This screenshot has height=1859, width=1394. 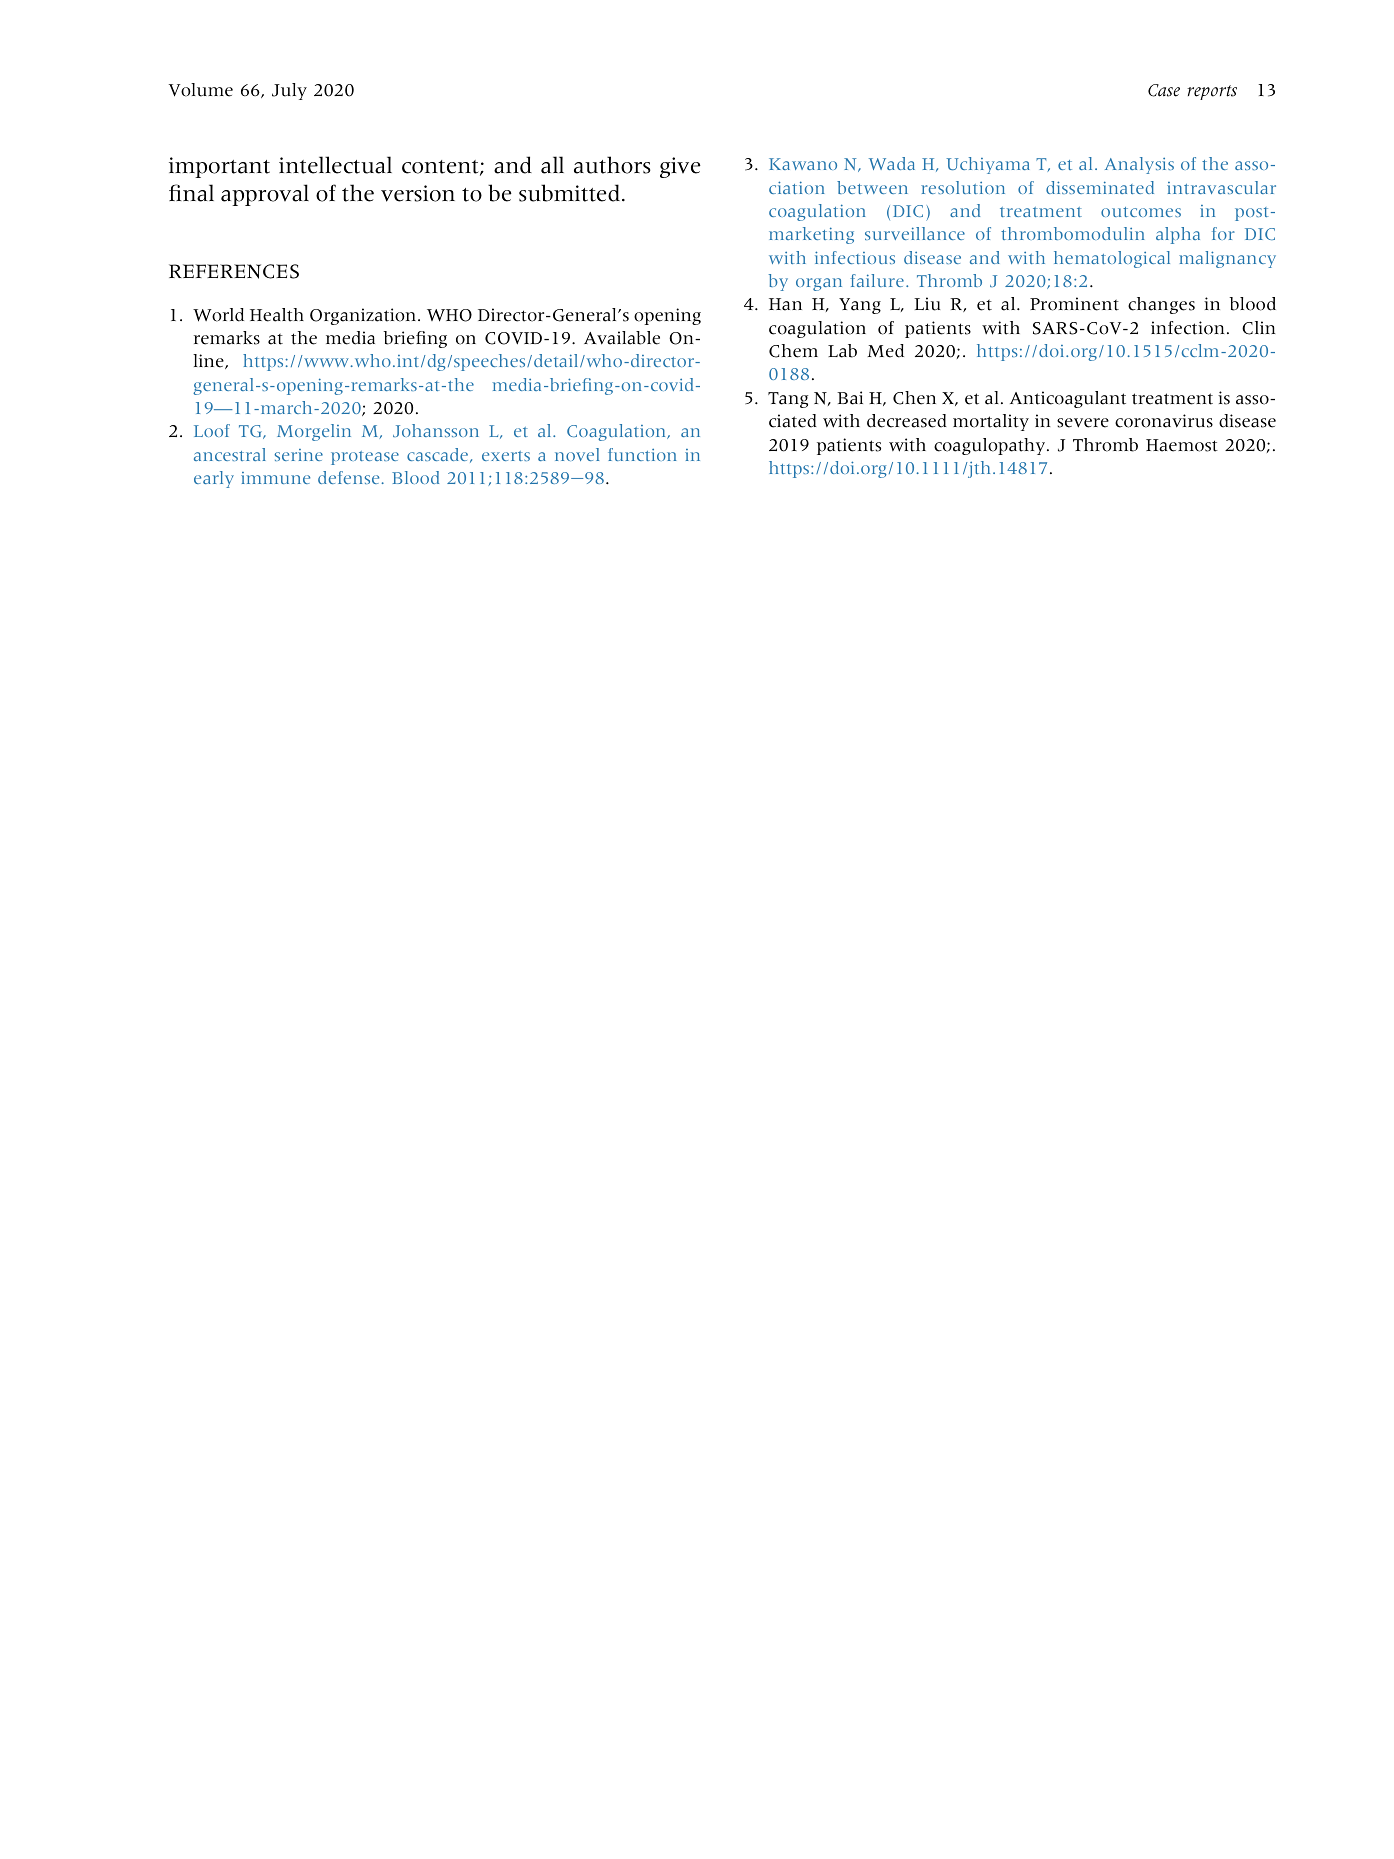 What do you see at coordinates (1083, 423) in the screenshot?
I see `severe` at bounding box center [1083, 423].
